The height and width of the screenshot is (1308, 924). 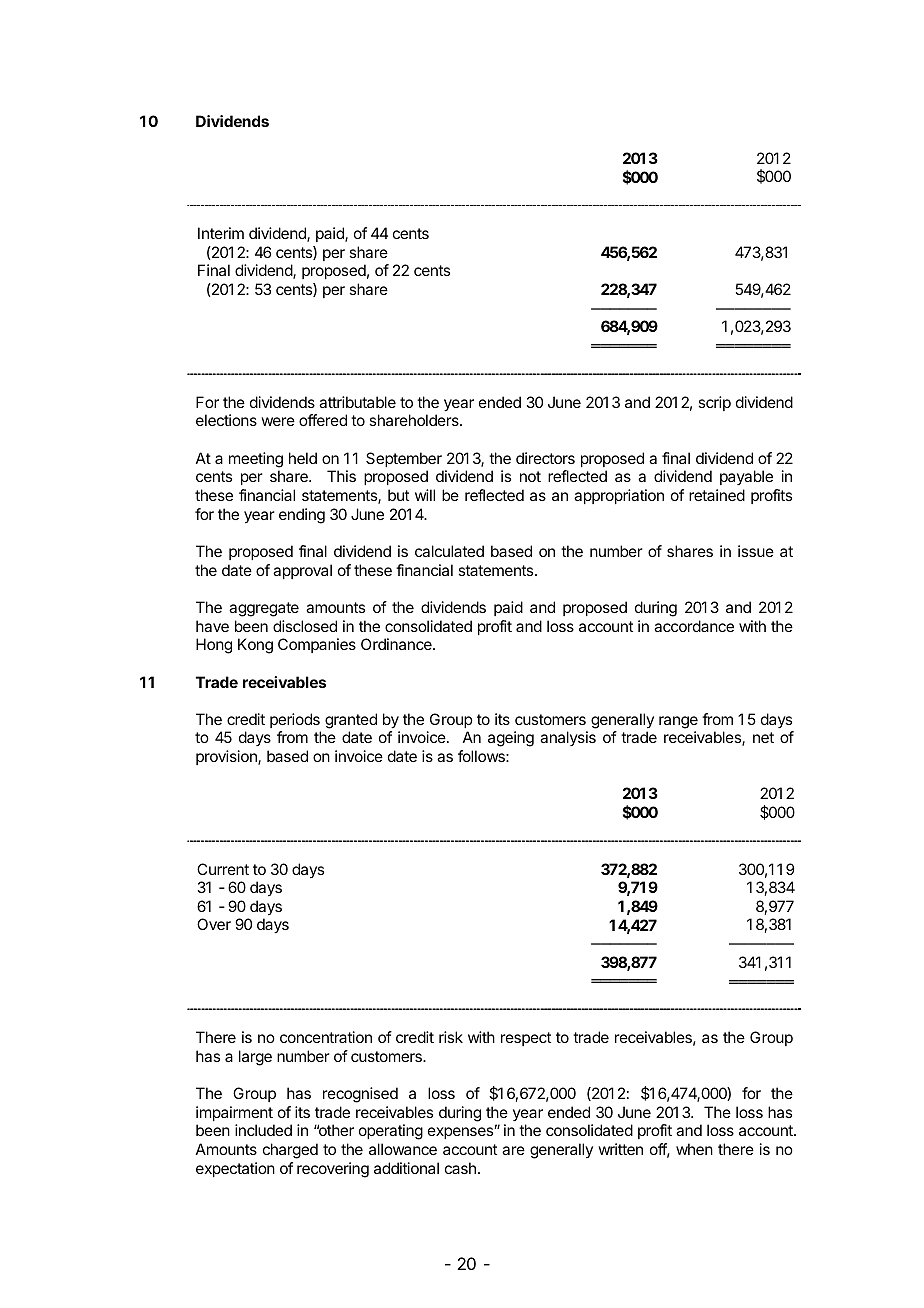 What do you see at coordinates (717, 495) in the screenshot?
I see `retained` at bounding box center [717, 495].
